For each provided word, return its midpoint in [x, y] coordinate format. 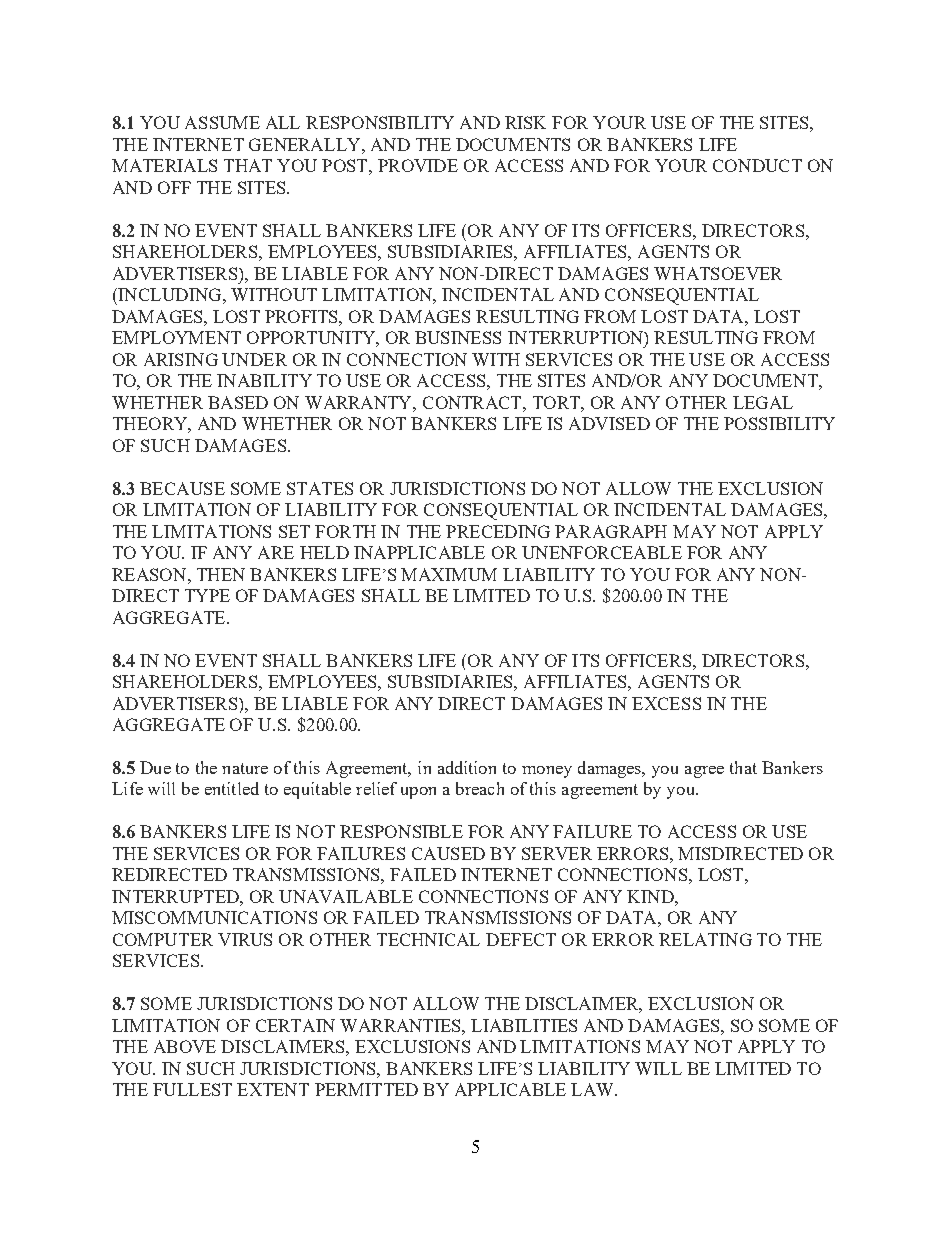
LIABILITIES [524, 1025]
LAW [594, 1089]
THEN [221, 574]
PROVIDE [418, 165]
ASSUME [222, 122]
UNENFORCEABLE [602, 552]
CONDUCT [757, 165]
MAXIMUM [449, 574]
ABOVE [185, 1046]
